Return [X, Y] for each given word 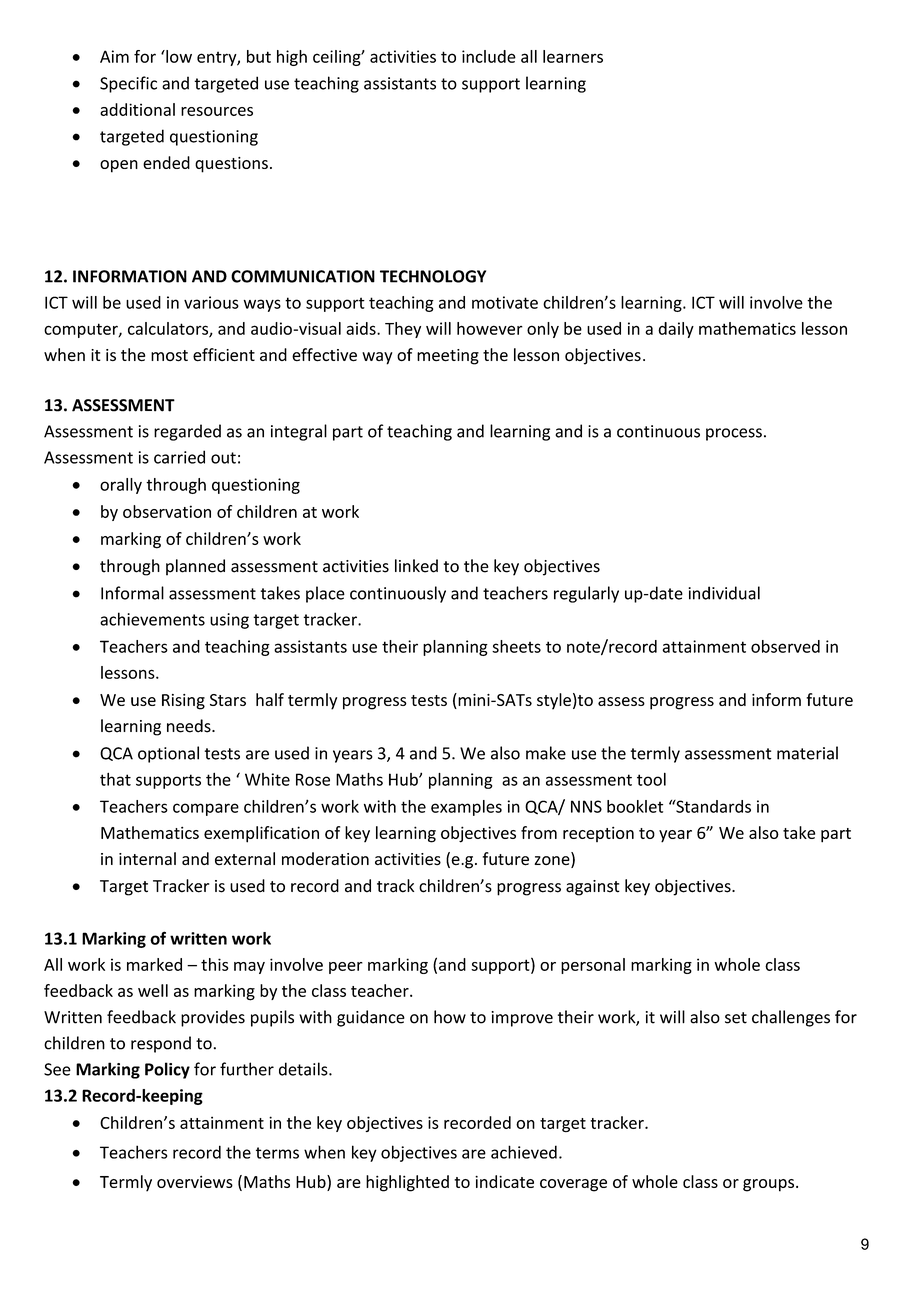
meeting [448, 357]
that [115, 779]
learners [573, 56]
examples [466, 808]
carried [179, 457]
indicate [504, 1181]
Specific [128, 84]
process [734, 434]
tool [651, 779]
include [489, 56]
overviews [195, 1181]
